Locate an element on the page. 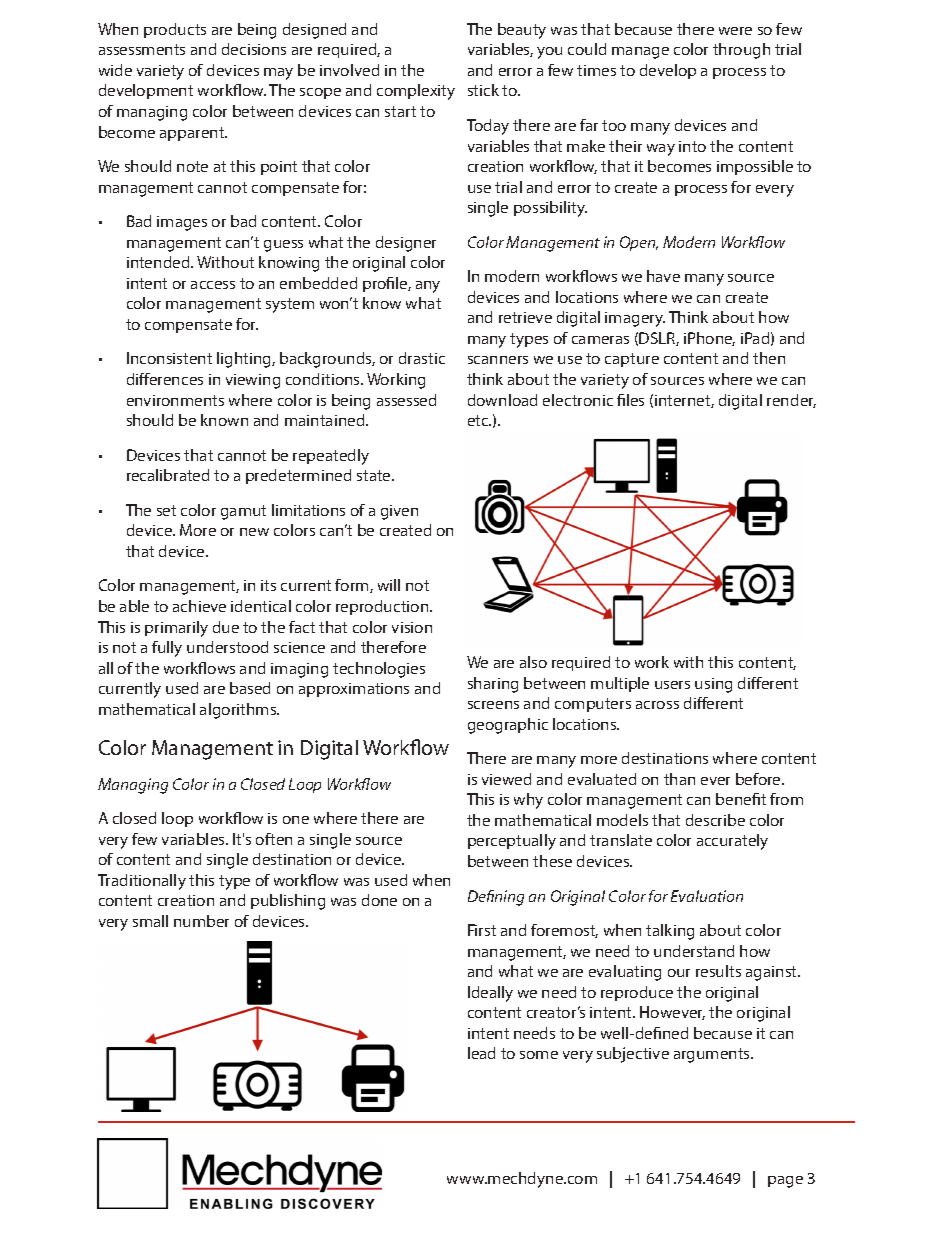  using is located at coordinates (713, 685).
